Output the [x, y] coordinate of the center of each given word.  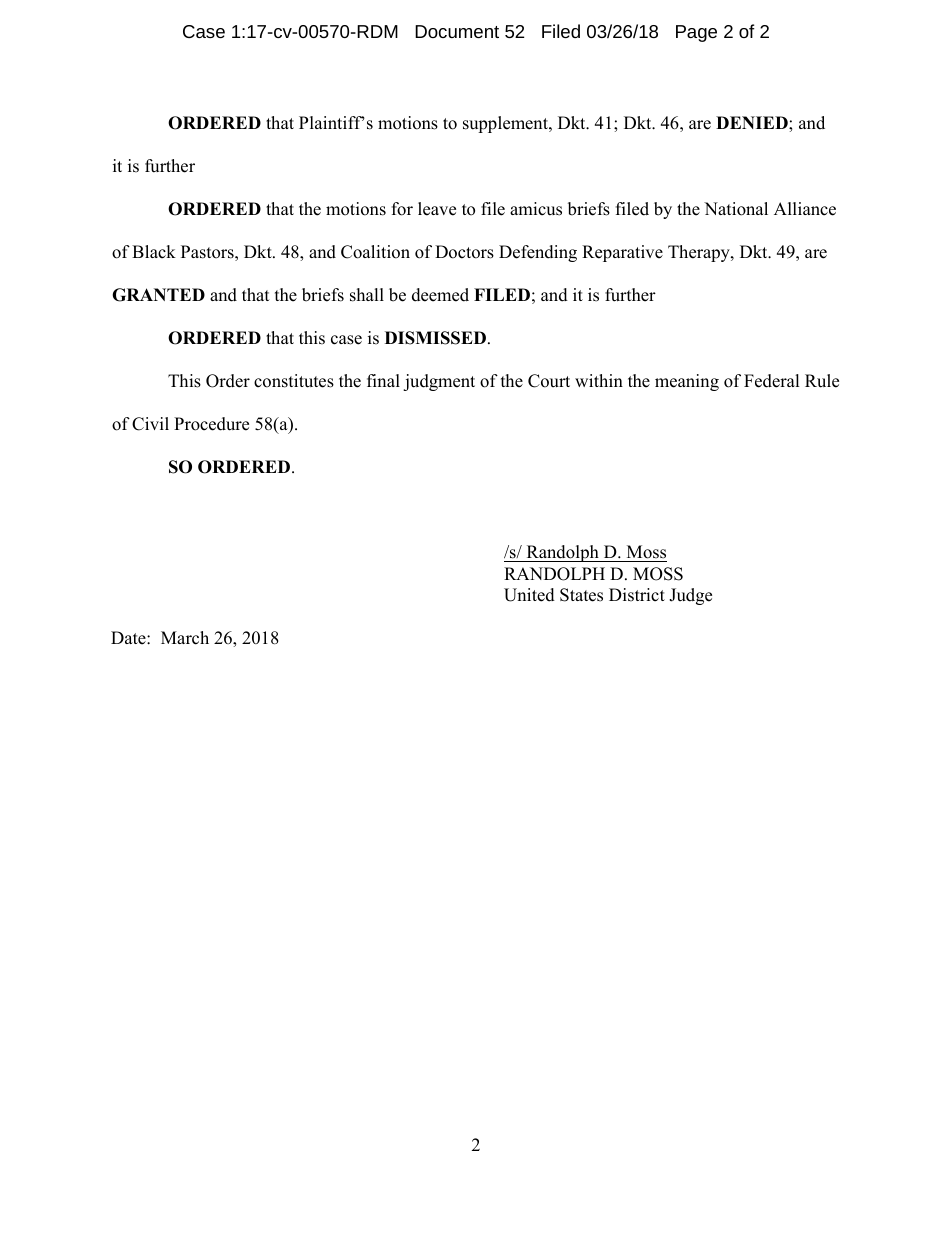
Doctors [464, 252]
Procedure [211, 424]
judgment [439, 382]
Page [696, 33]
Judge [690, 596]
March [185, 638]
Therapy [700, 253]
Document [457, 31]
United [529, 595]
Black [154, 252]
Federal [772, 381]
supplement [506, 124]
